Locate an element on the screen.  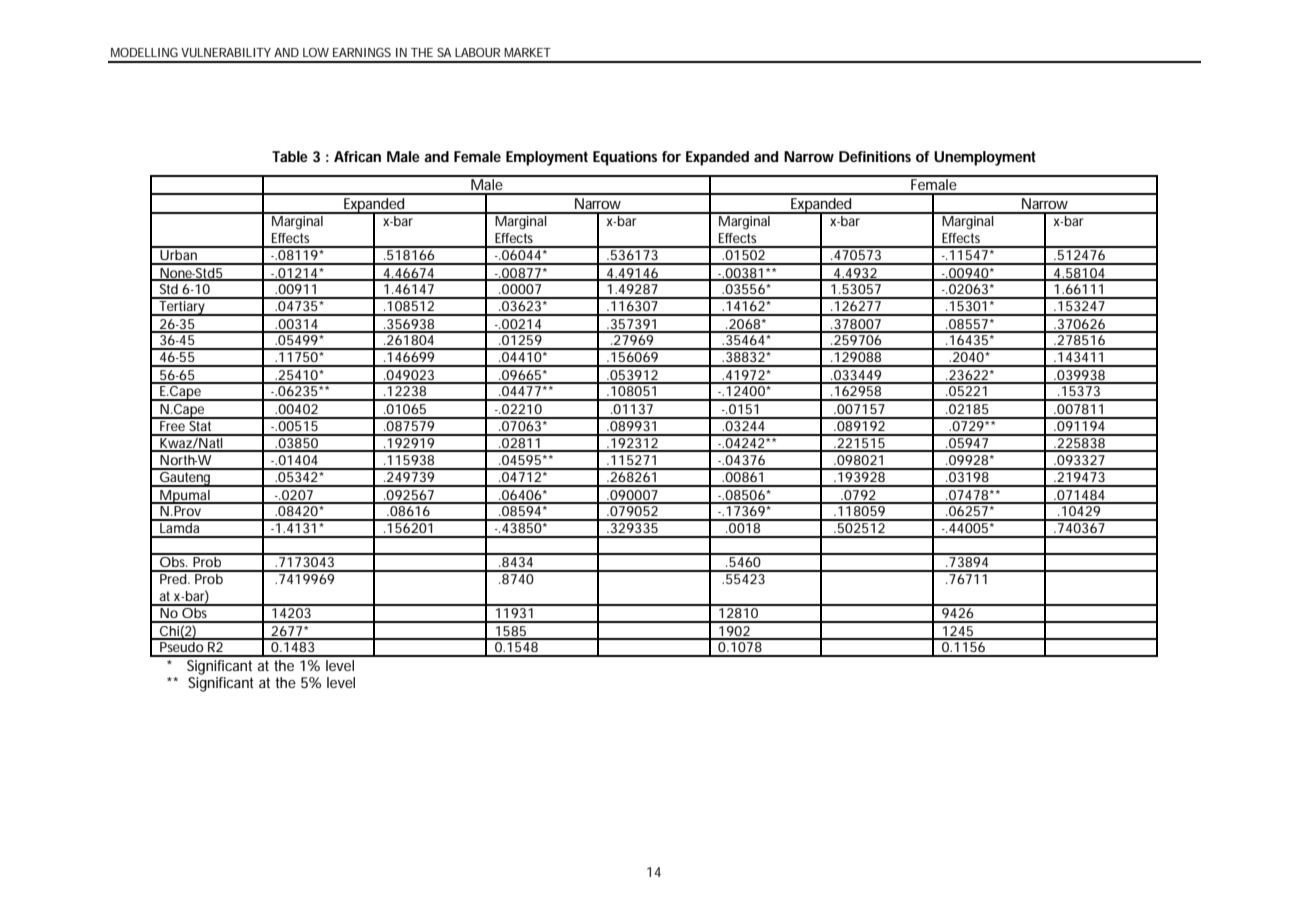
LABOUR is located at coordinates (477, 52).
